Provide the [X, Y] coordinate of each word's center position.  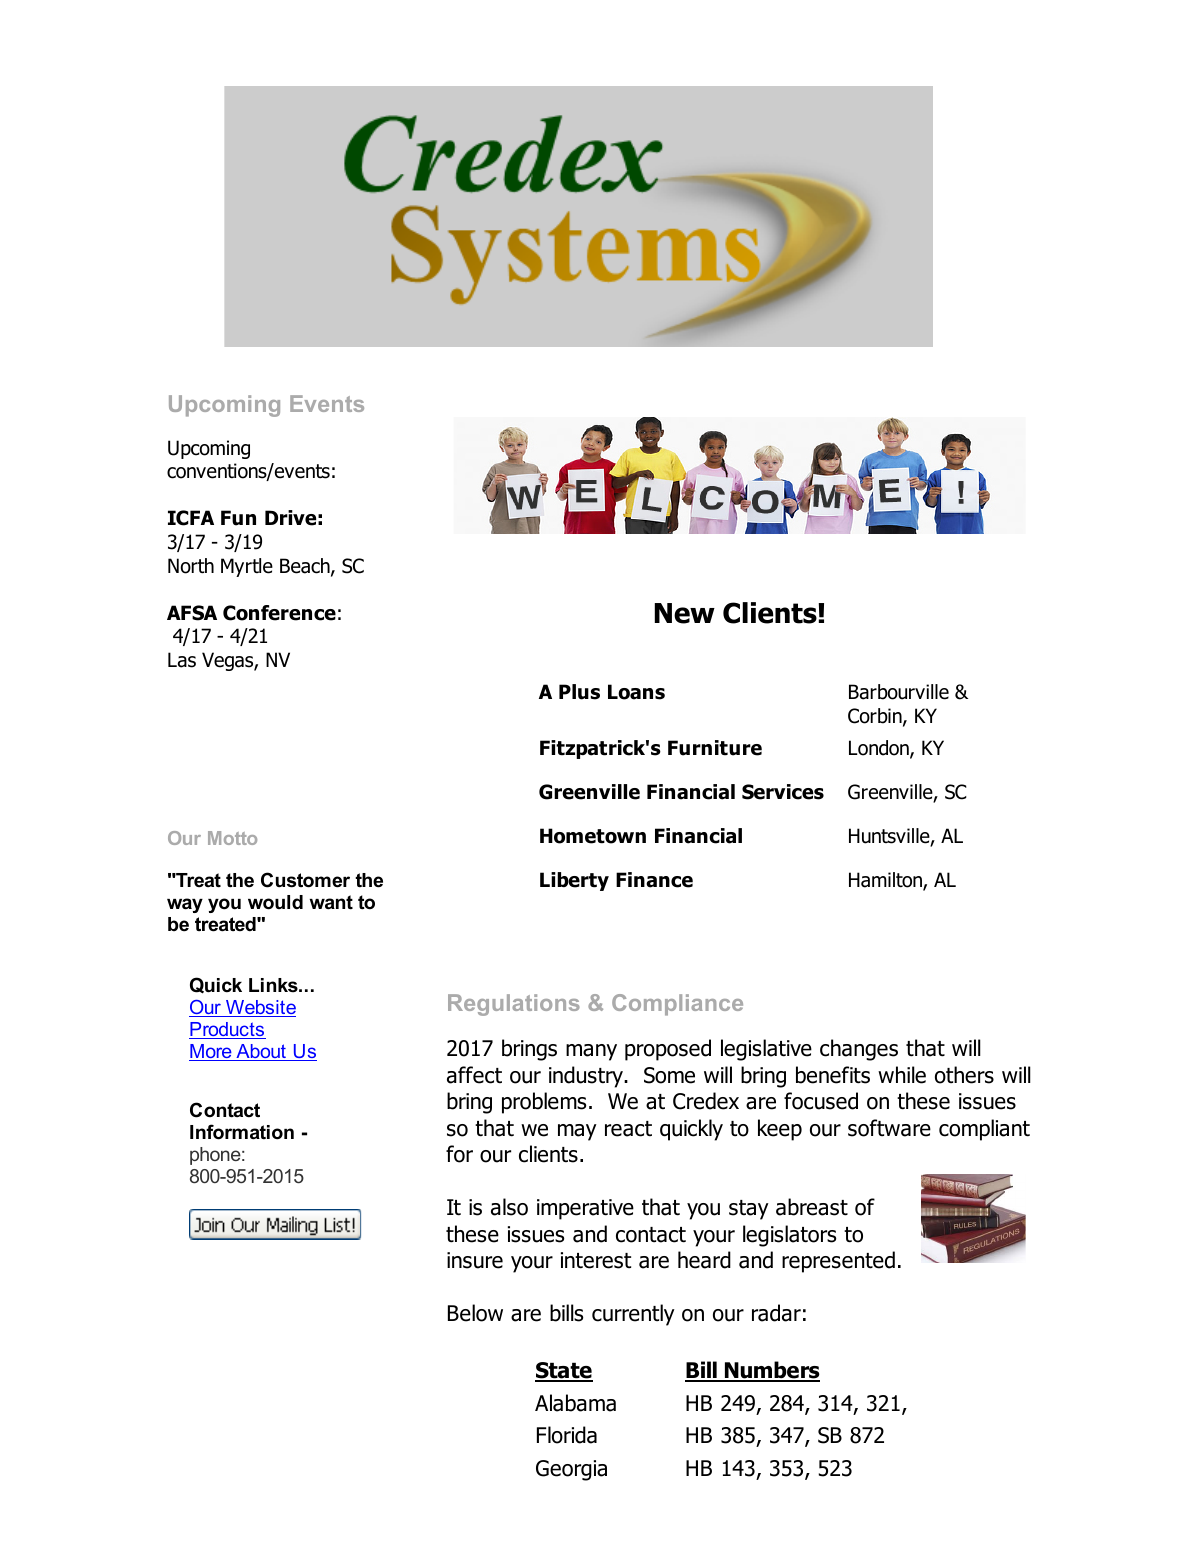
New [685, 613]
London [880, 749]
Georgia [571, 1470]
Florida [567, 1435]
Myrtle [247, 567]
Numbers [771, 1371]
